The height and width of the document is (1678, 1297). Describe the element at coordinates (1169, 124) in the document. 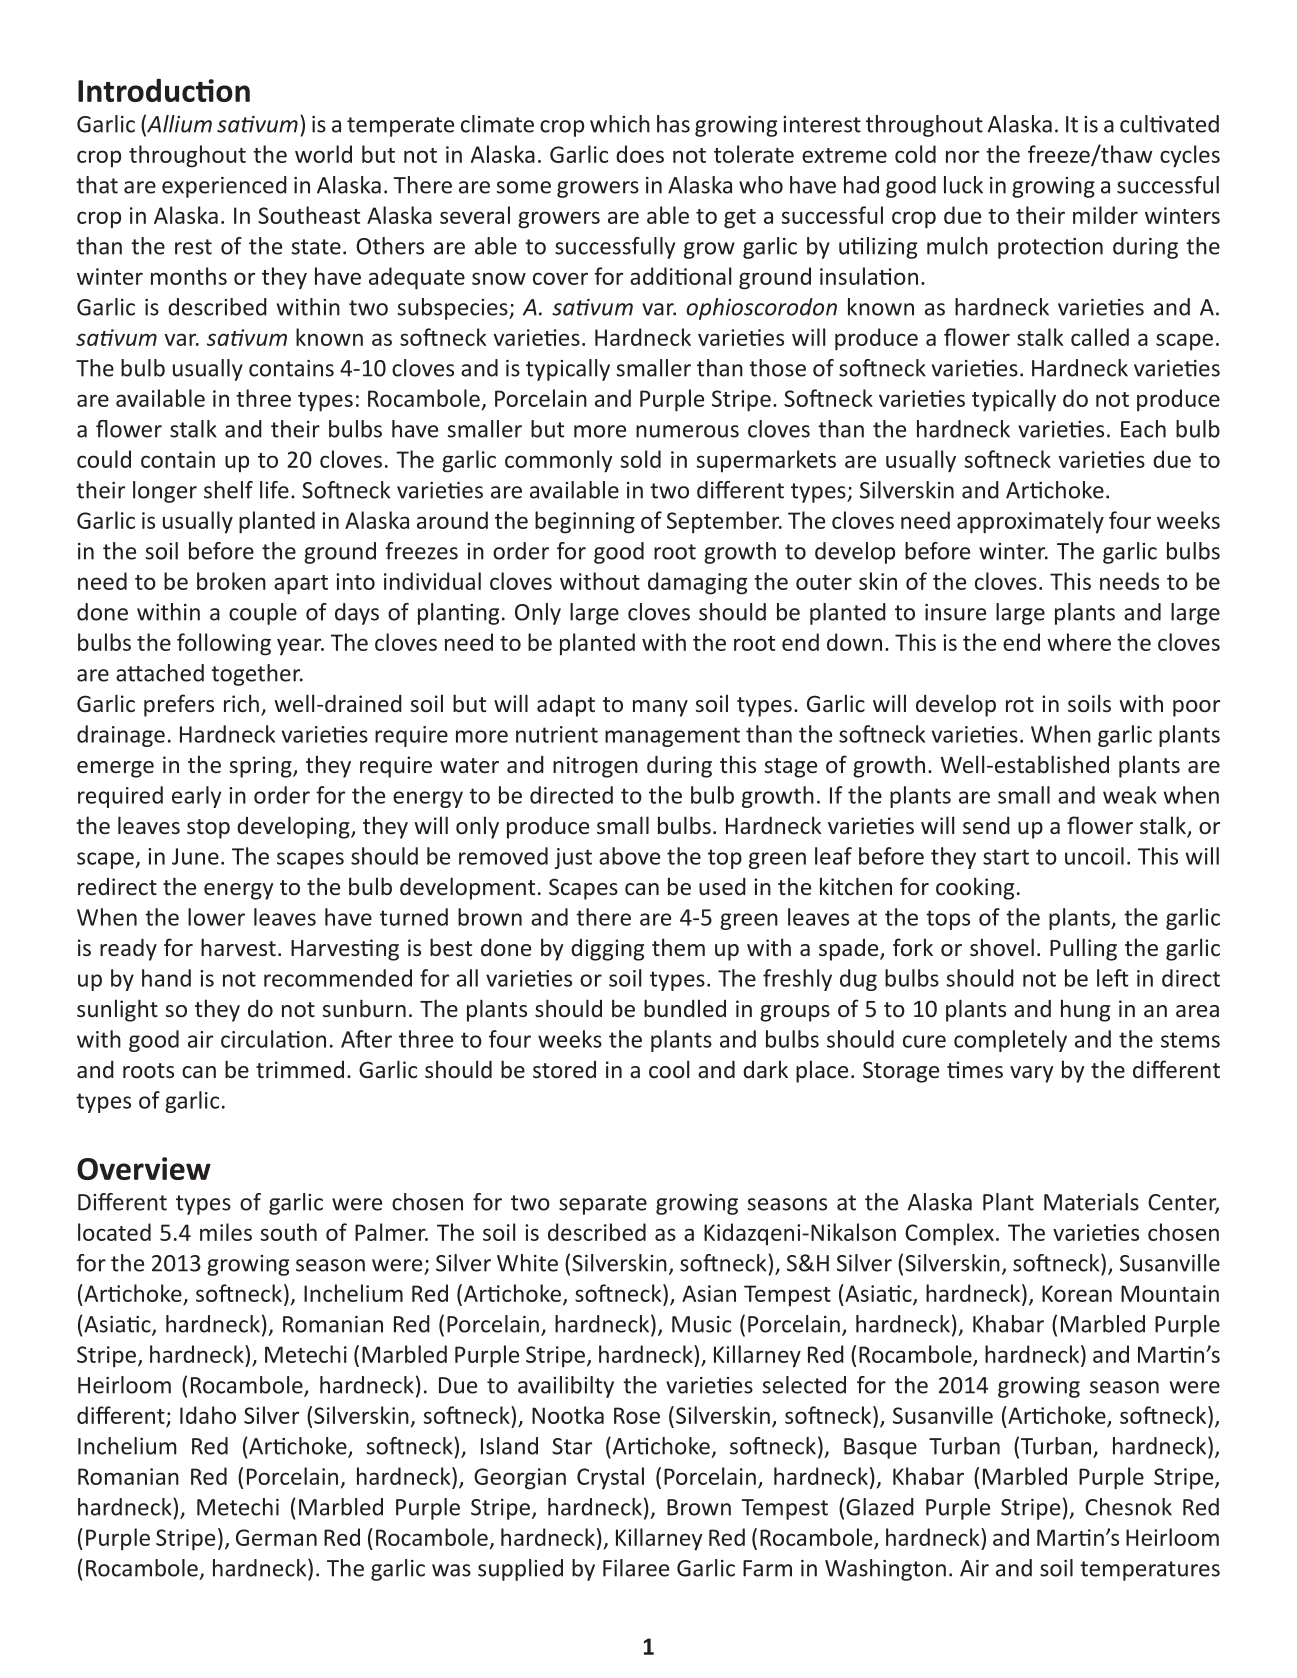

I see `cultivated` at that location.
